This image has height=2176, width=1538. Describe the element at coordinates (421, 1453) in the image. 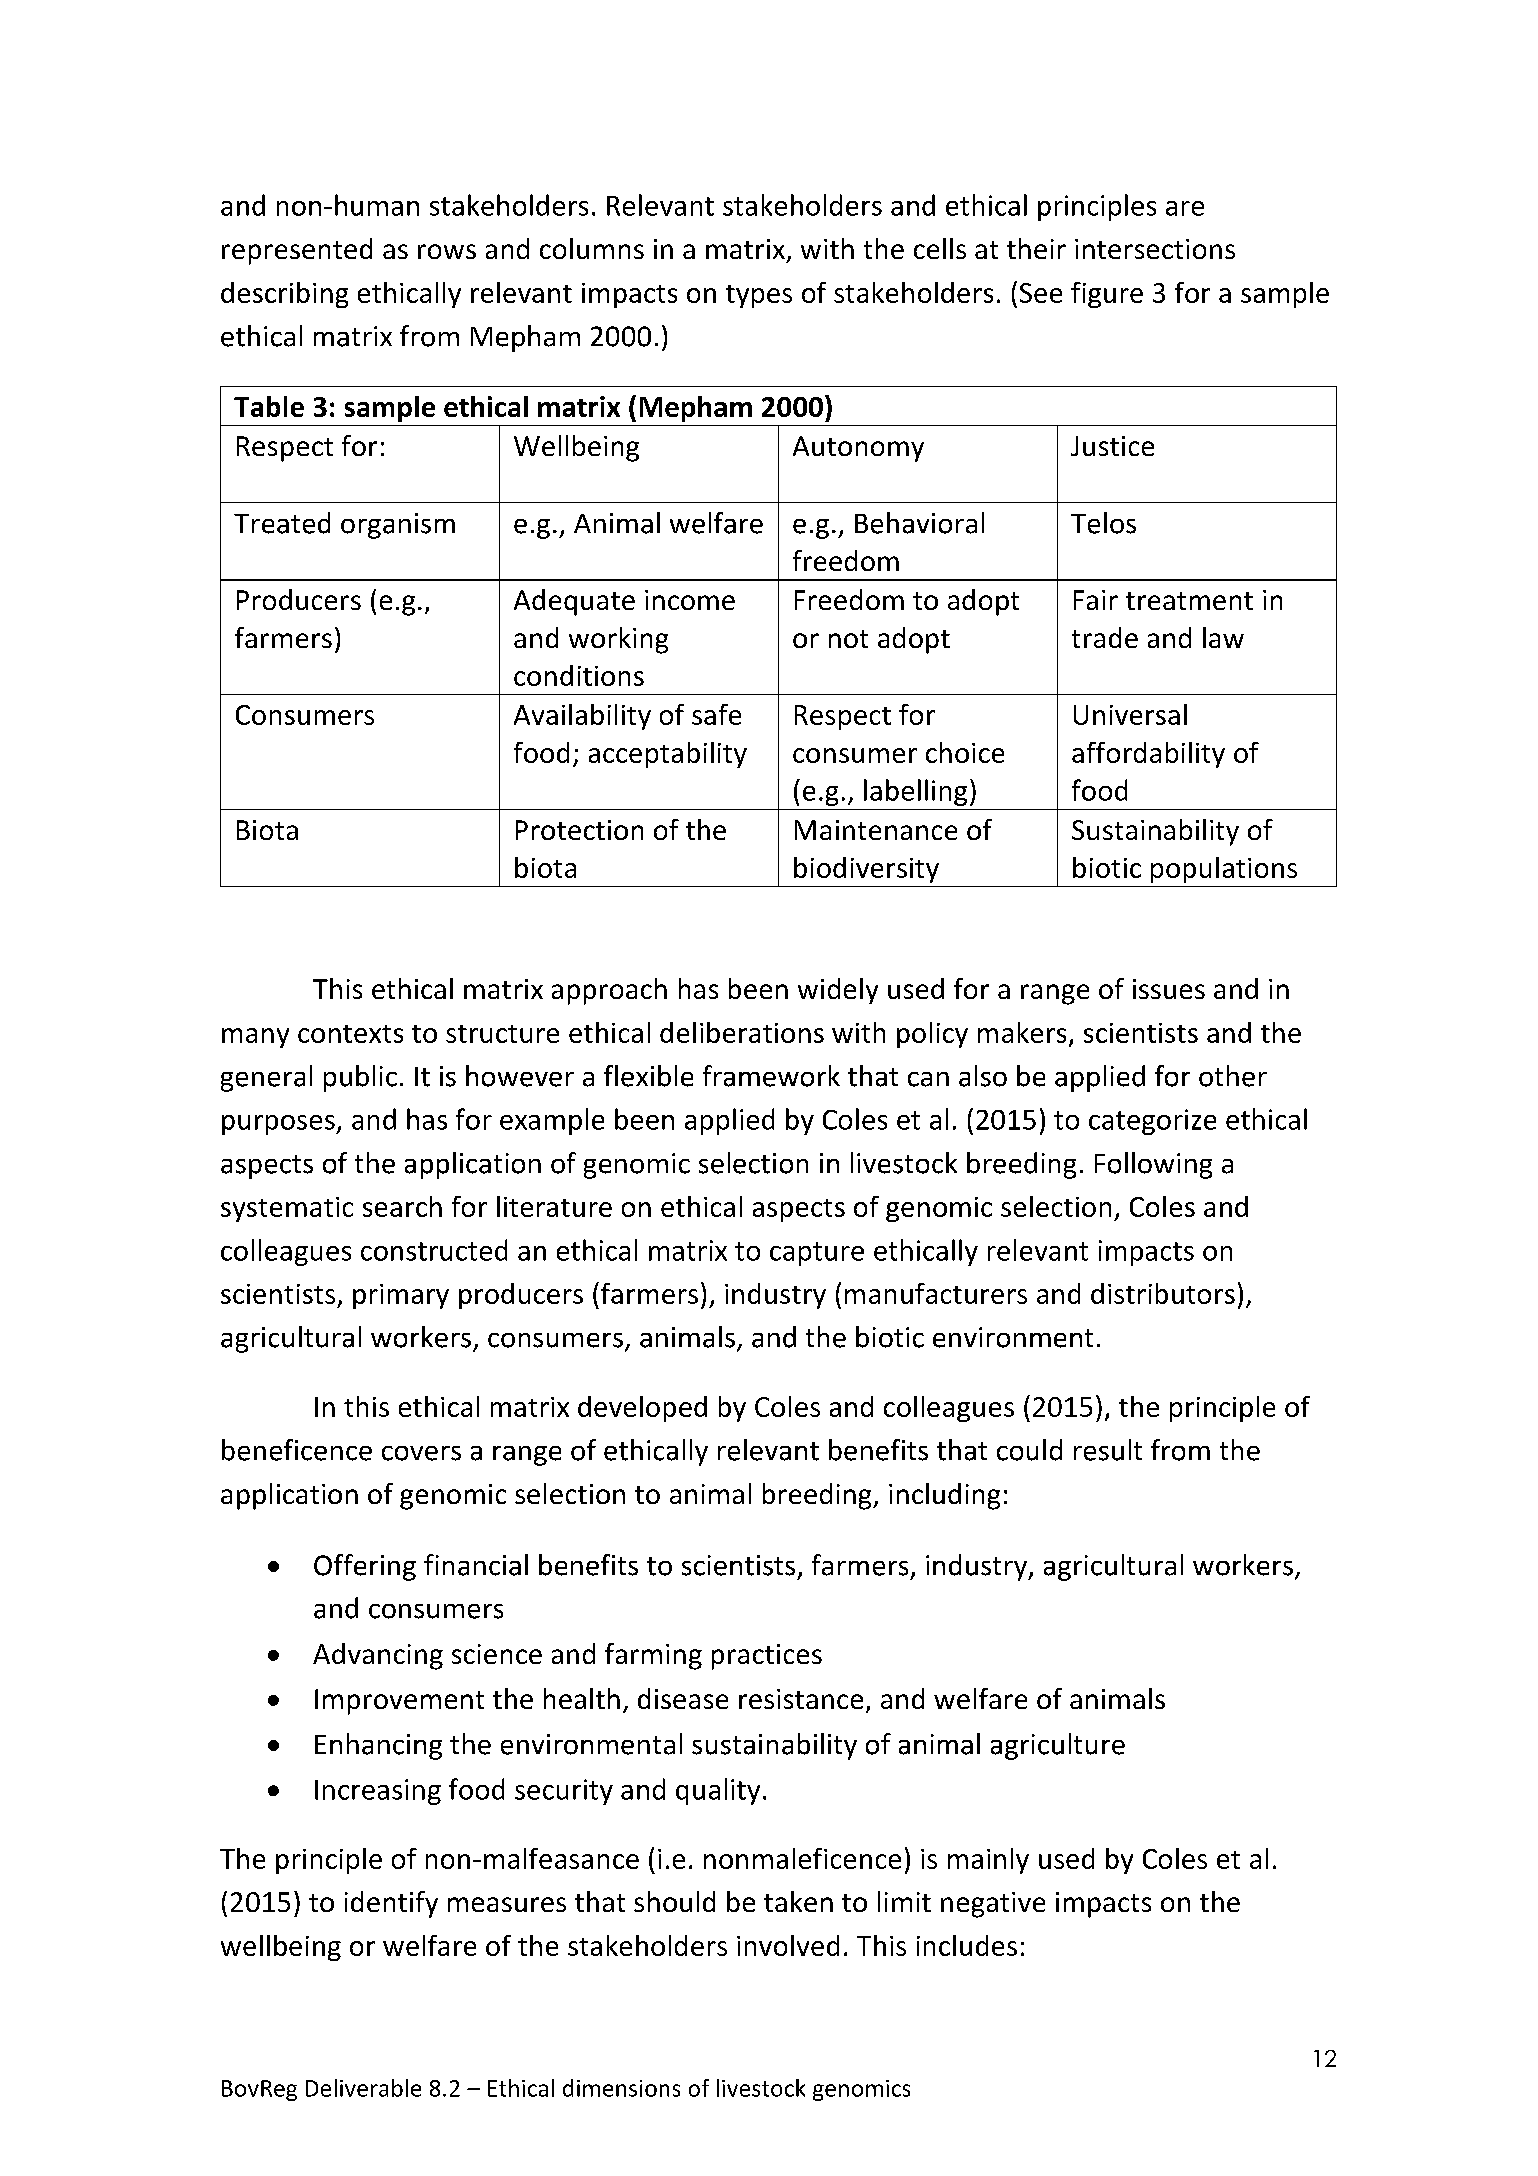

I see `covers` at that location.
